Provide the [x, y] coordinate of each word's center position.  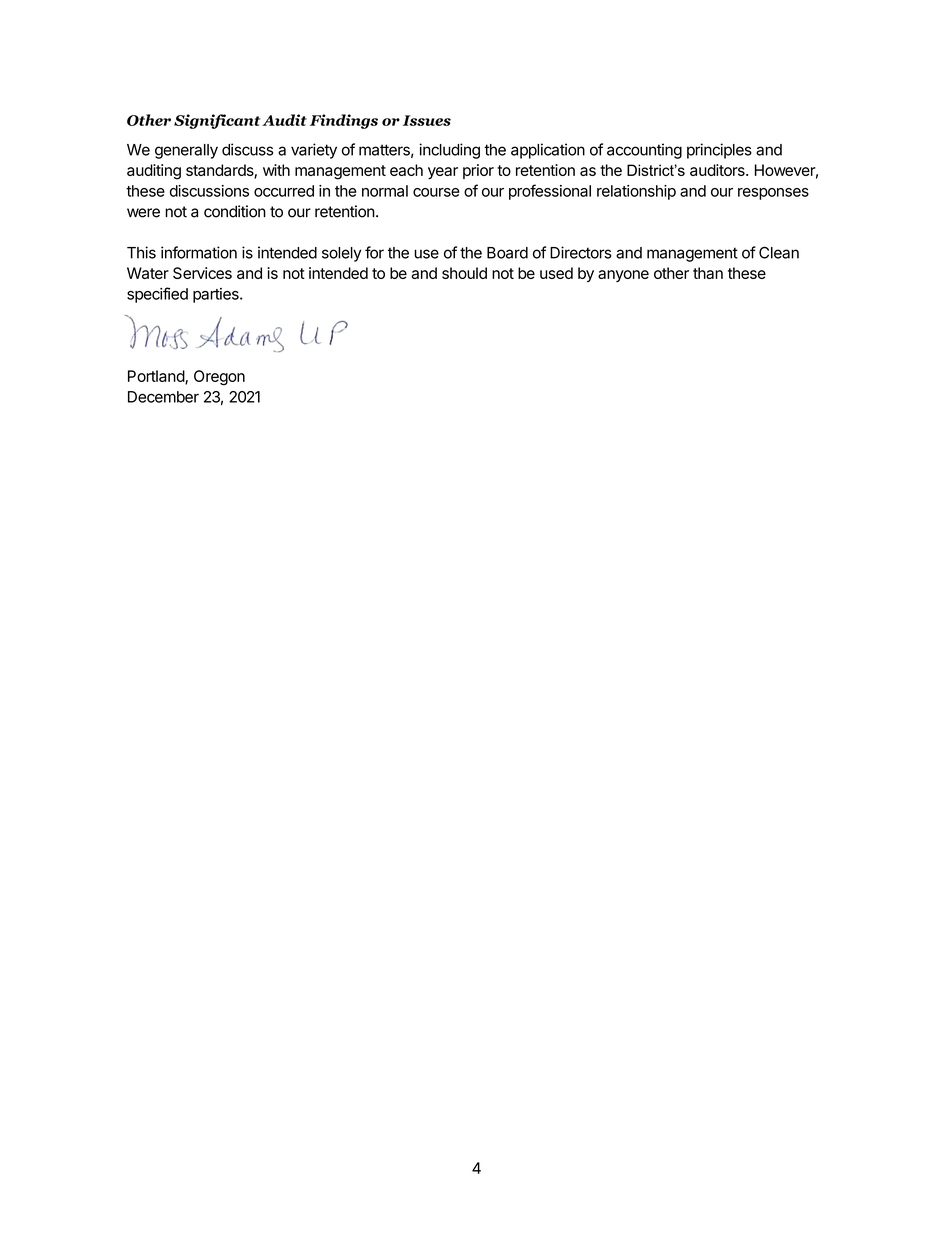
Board [507, 253]
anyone [623, 276]
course [436, 192]
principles [719, 151]
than [708, 273]
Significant [217, 121]
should [464, 273]
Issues [427, 120]
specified [157, 295]
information [199, 252]
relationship [636, 192]
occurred [284, 191]
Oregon [219, 378]
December [163, 397]
